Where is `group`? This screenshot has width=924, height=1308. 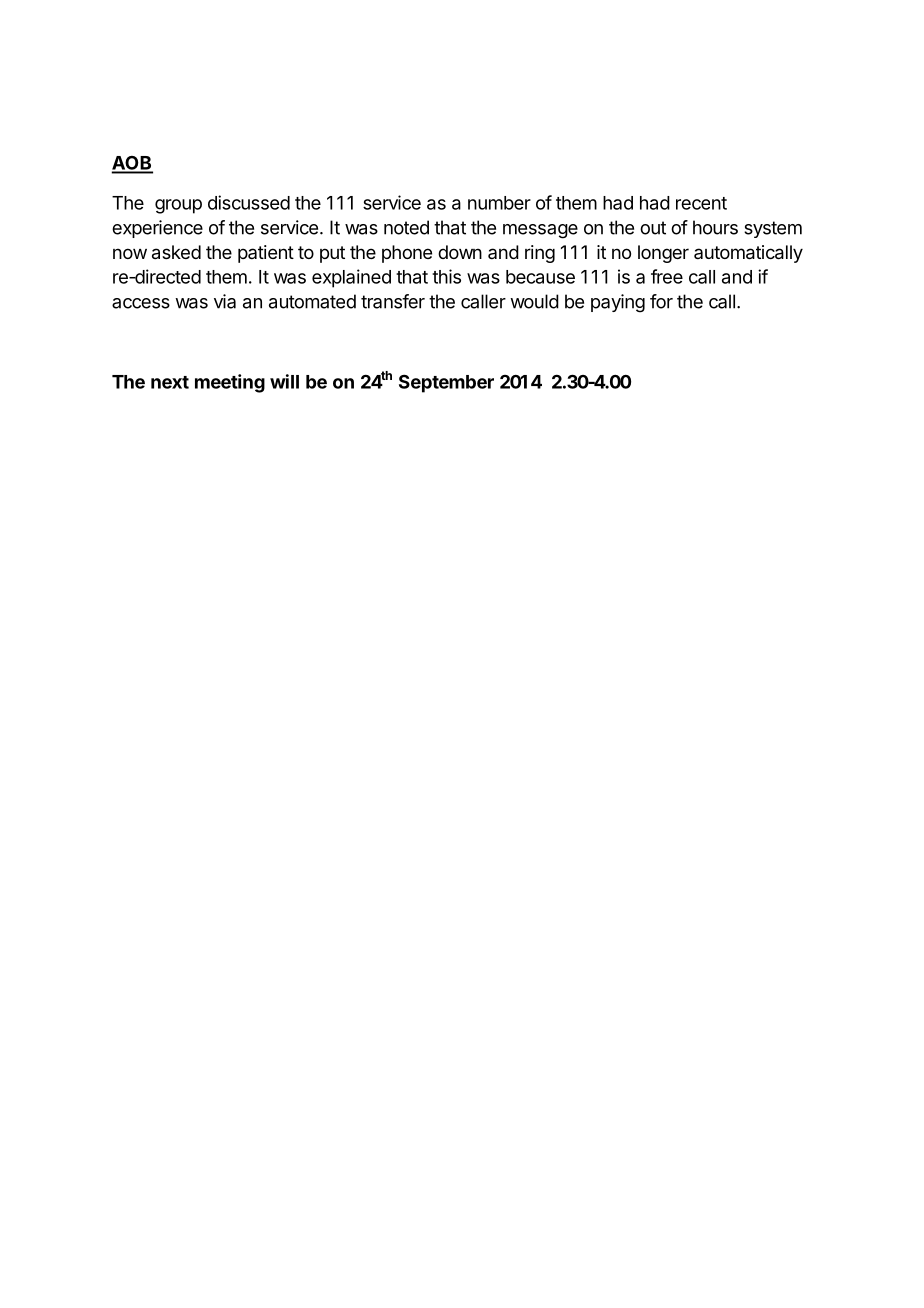 group is located at coordinates (178, 206).
